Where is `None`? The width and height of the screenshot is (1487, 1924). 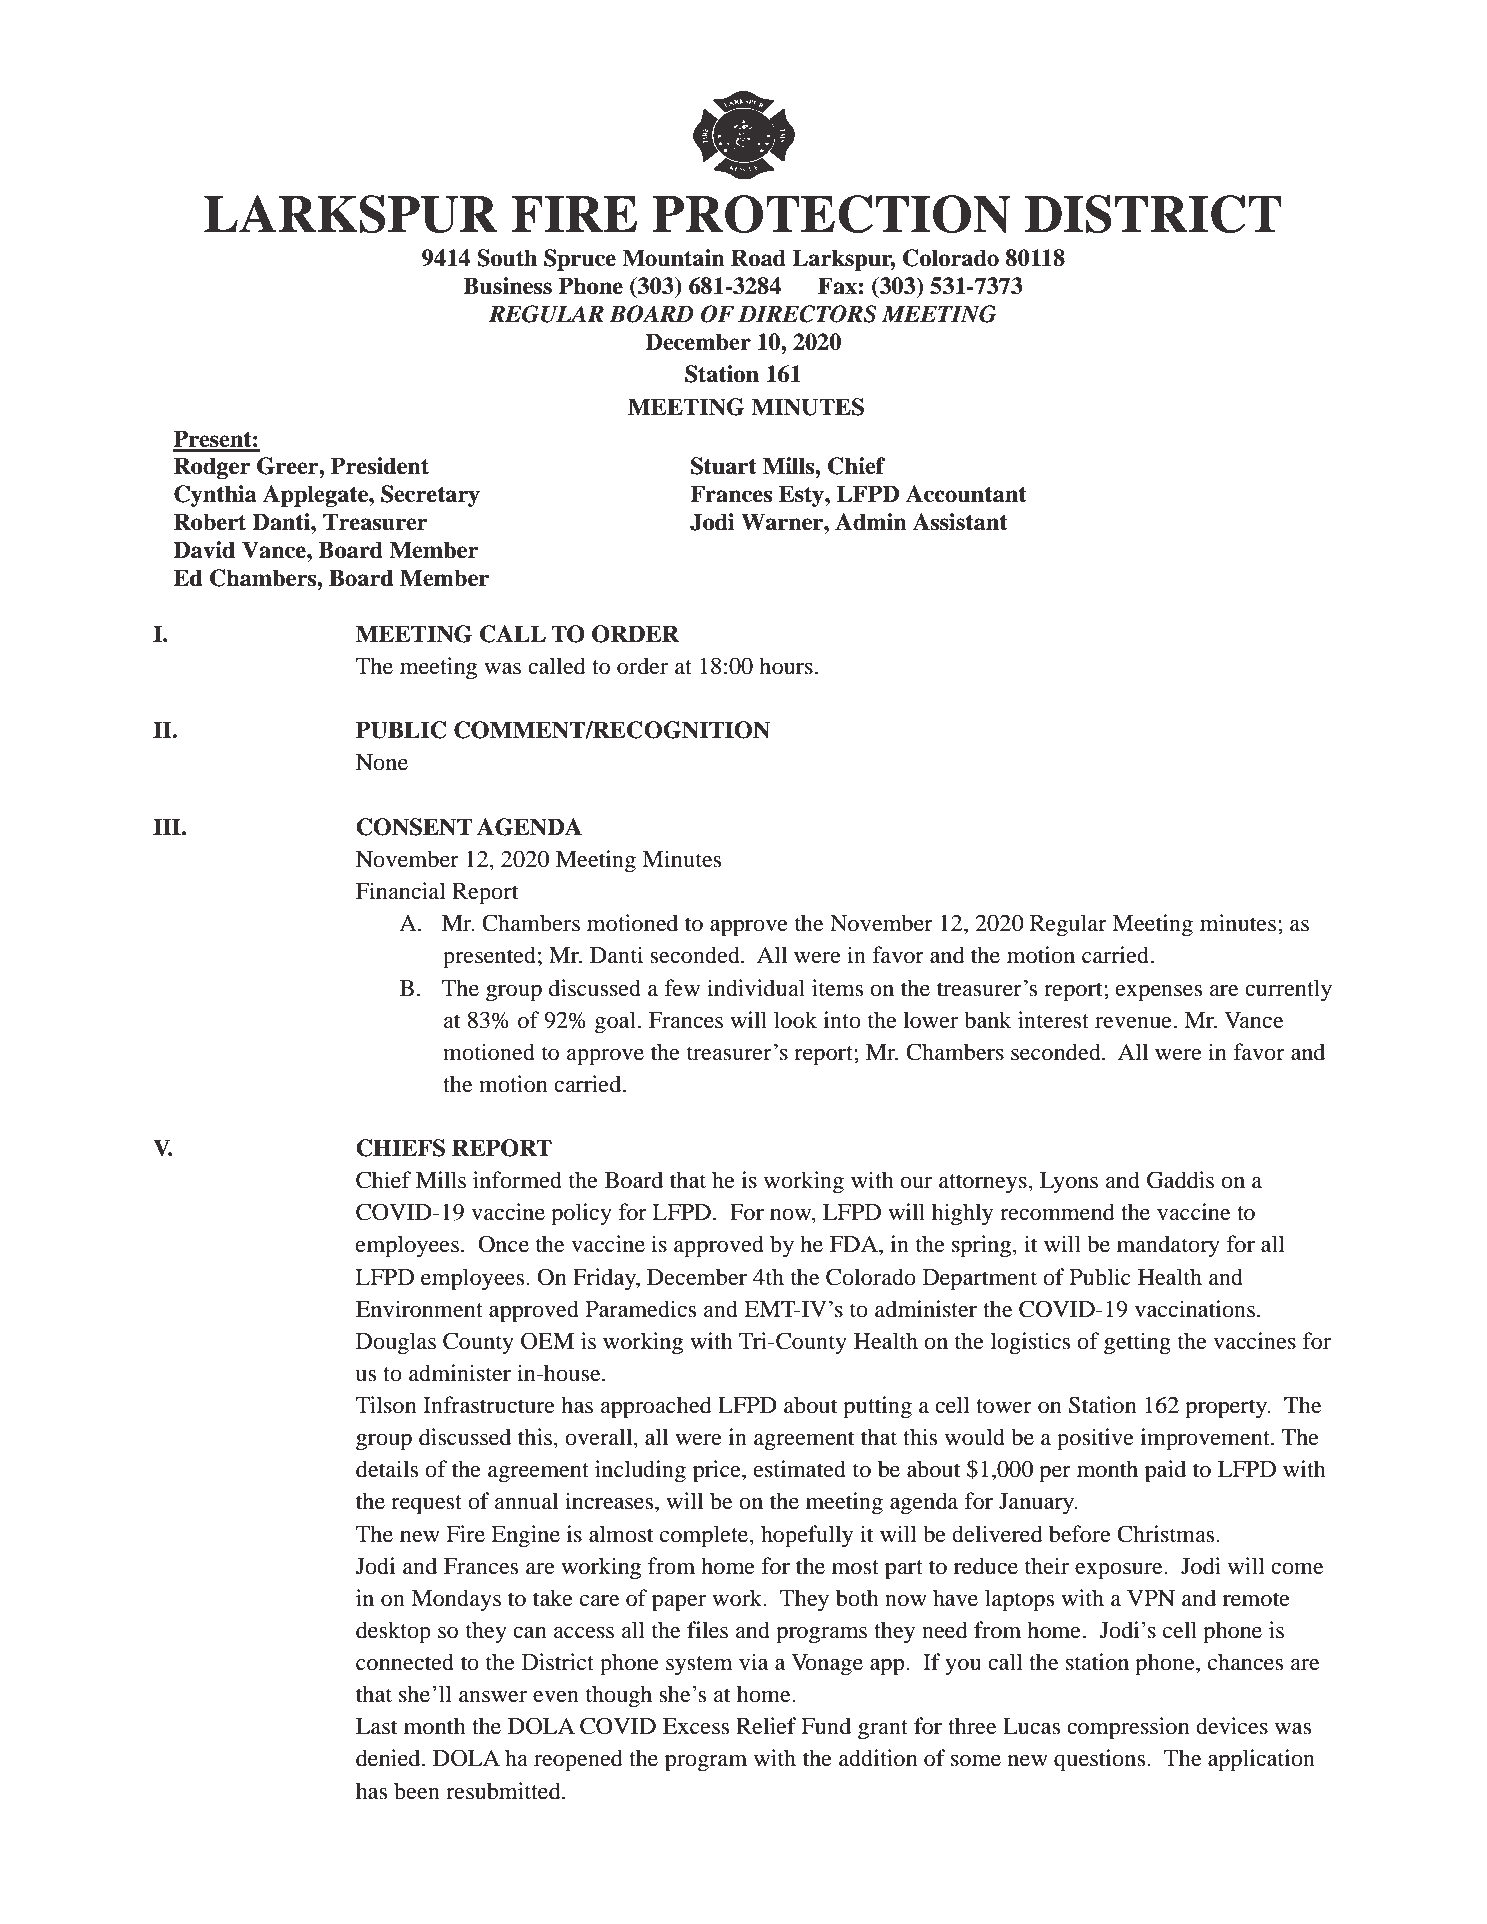 None is located at coordinates (382, 762).
